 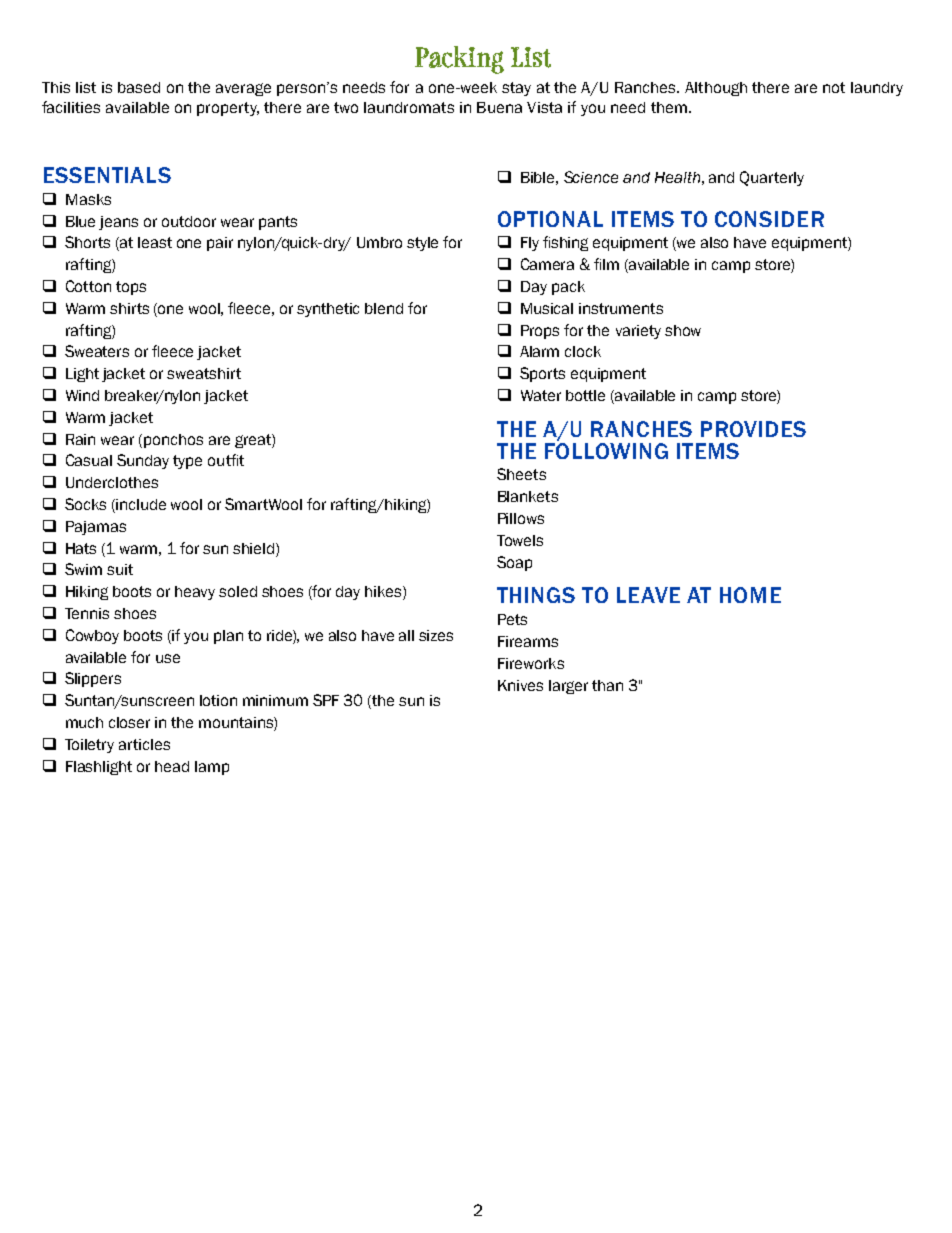 What do you see at coordinates (769, 219) in the page?
I see `CONSIDER` at bounding box center [769, 219].
